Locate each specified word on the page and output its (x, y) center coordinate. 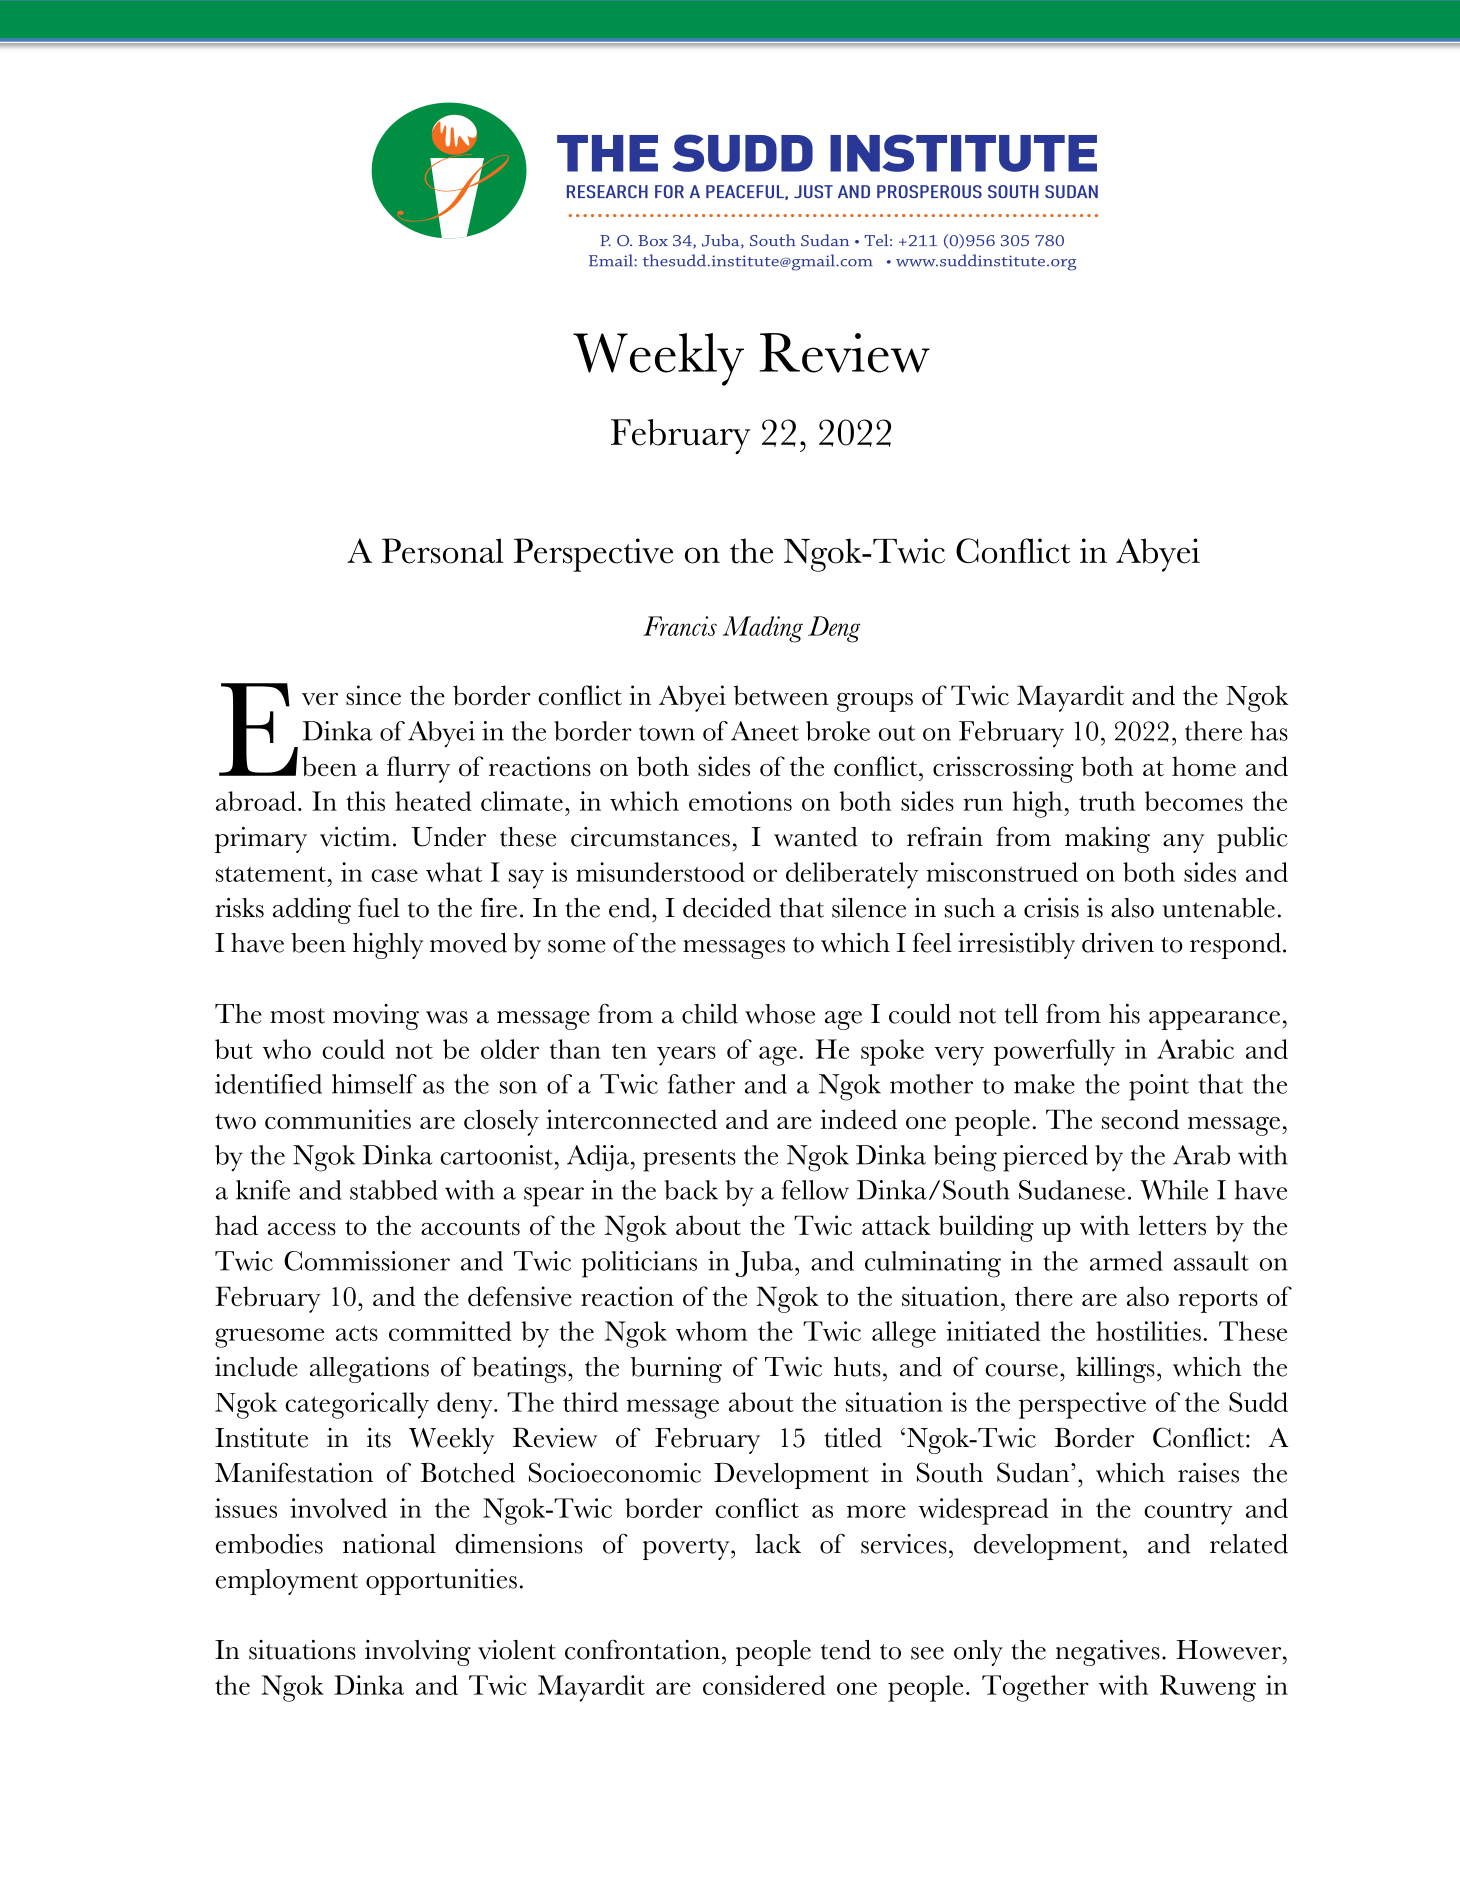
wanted (816, 837)
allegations (369, 1370)
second (1140, 1119)
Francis (680, 626)
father (701, 1084)
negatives (1108, 1653)
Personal (443, 551)
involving (418, 1653)
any (1183, 843)
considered (764, 1685)
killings (1115, 1370)
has (1269, 731)
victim (355, 837)
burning (676, 1370)
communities (338, 1119)
